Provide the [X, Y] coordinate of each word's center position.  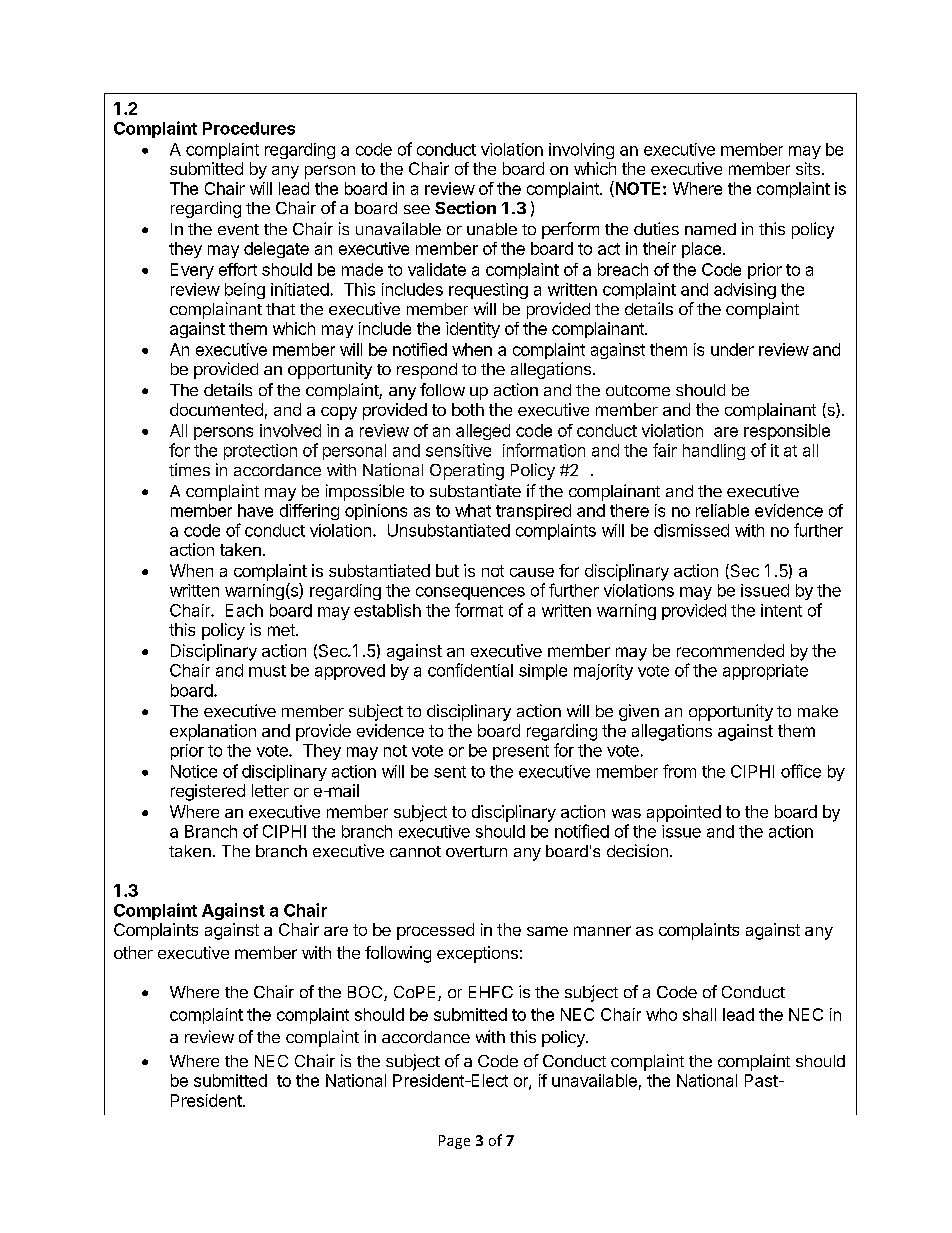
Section [465, 207]
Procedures [249, 128]
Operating [467, 471]
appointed [684, 813]
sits [808, 168]
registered [208, 792]
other [133, 952]
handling [714, 452]
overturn [476, 851]
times [189, 469]
